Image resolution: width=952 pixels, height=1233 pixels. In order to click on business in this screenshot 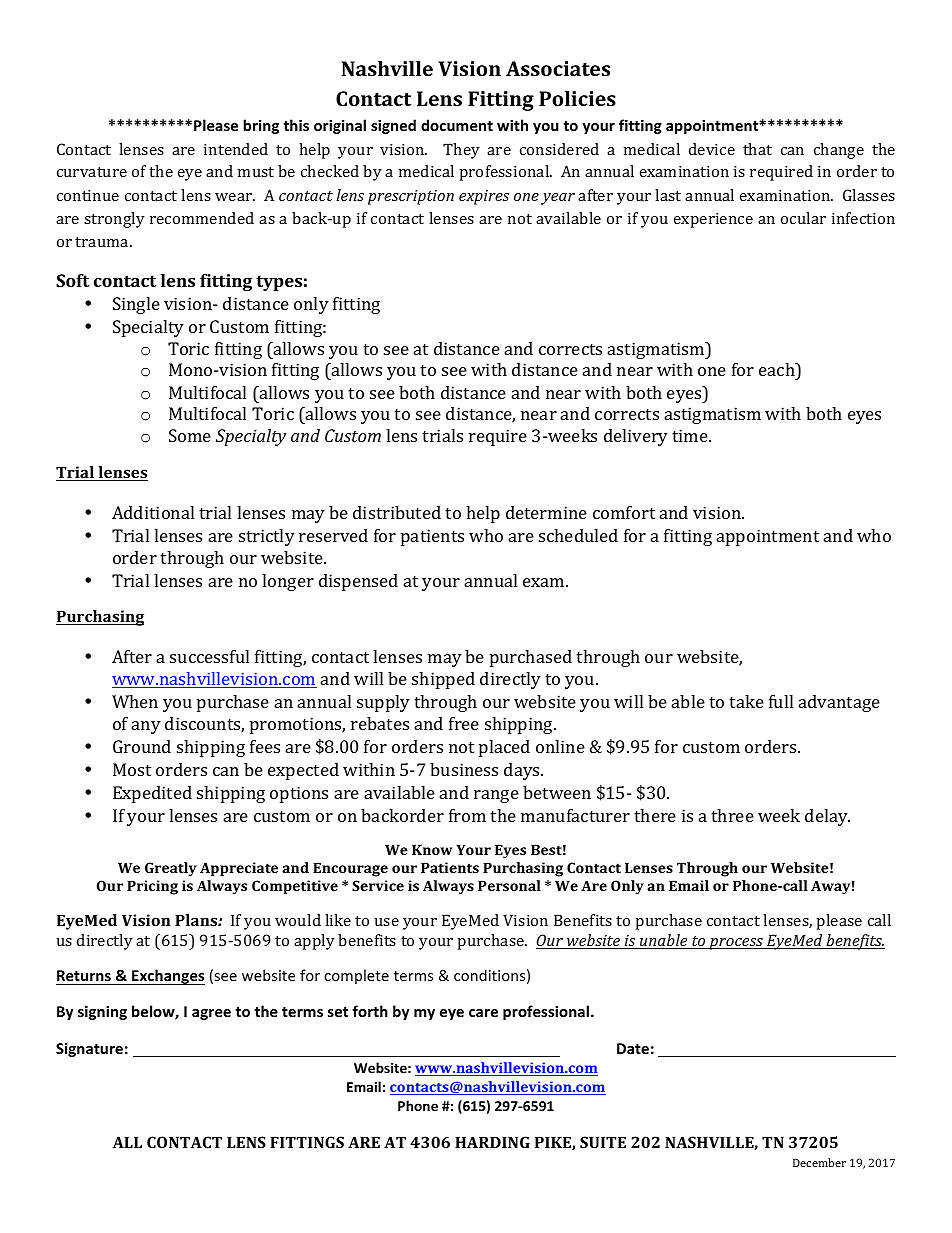, I will do `click(464, 769)`.
